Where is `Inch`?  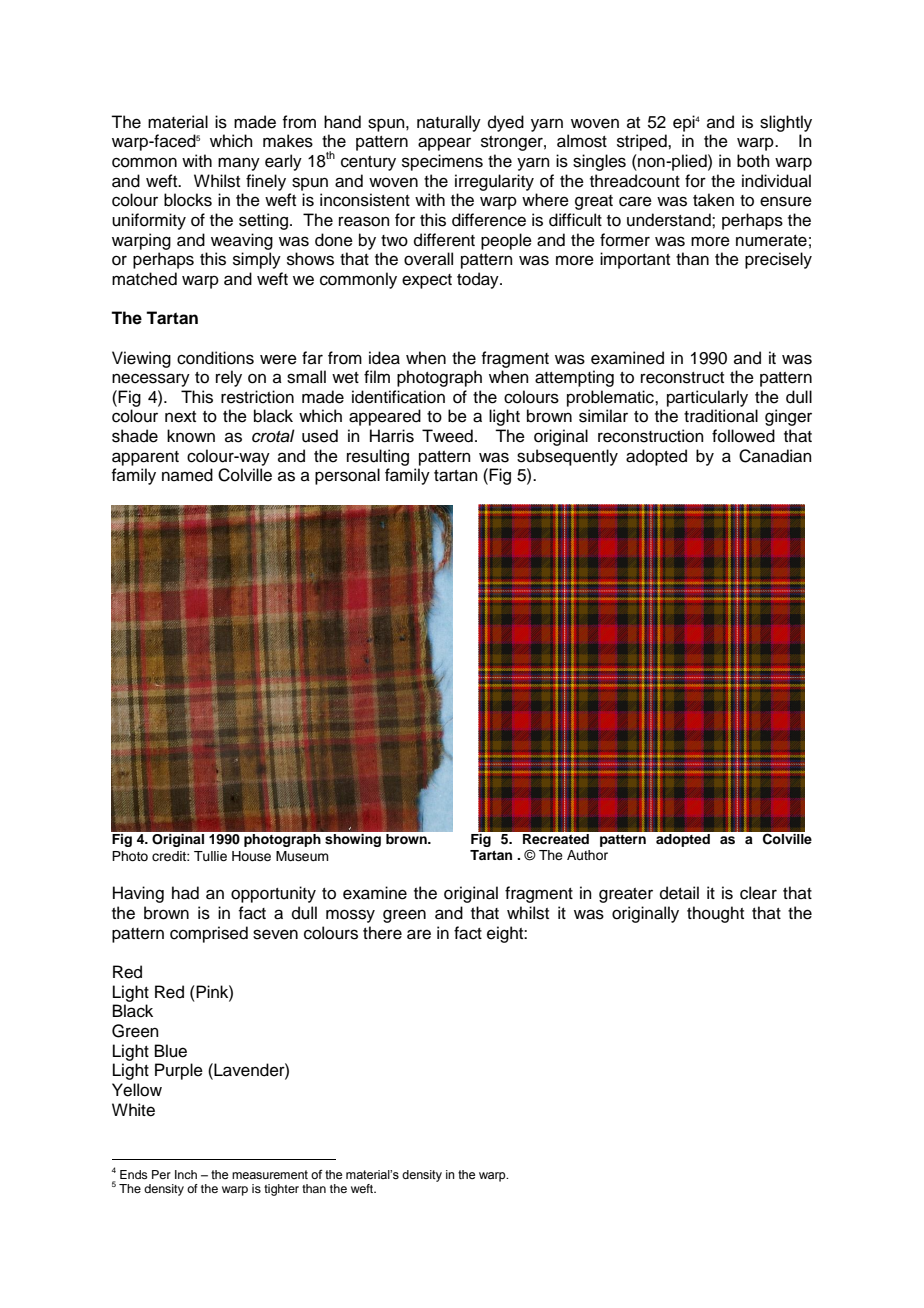 Inch is located at coordinates (186, 1174).
